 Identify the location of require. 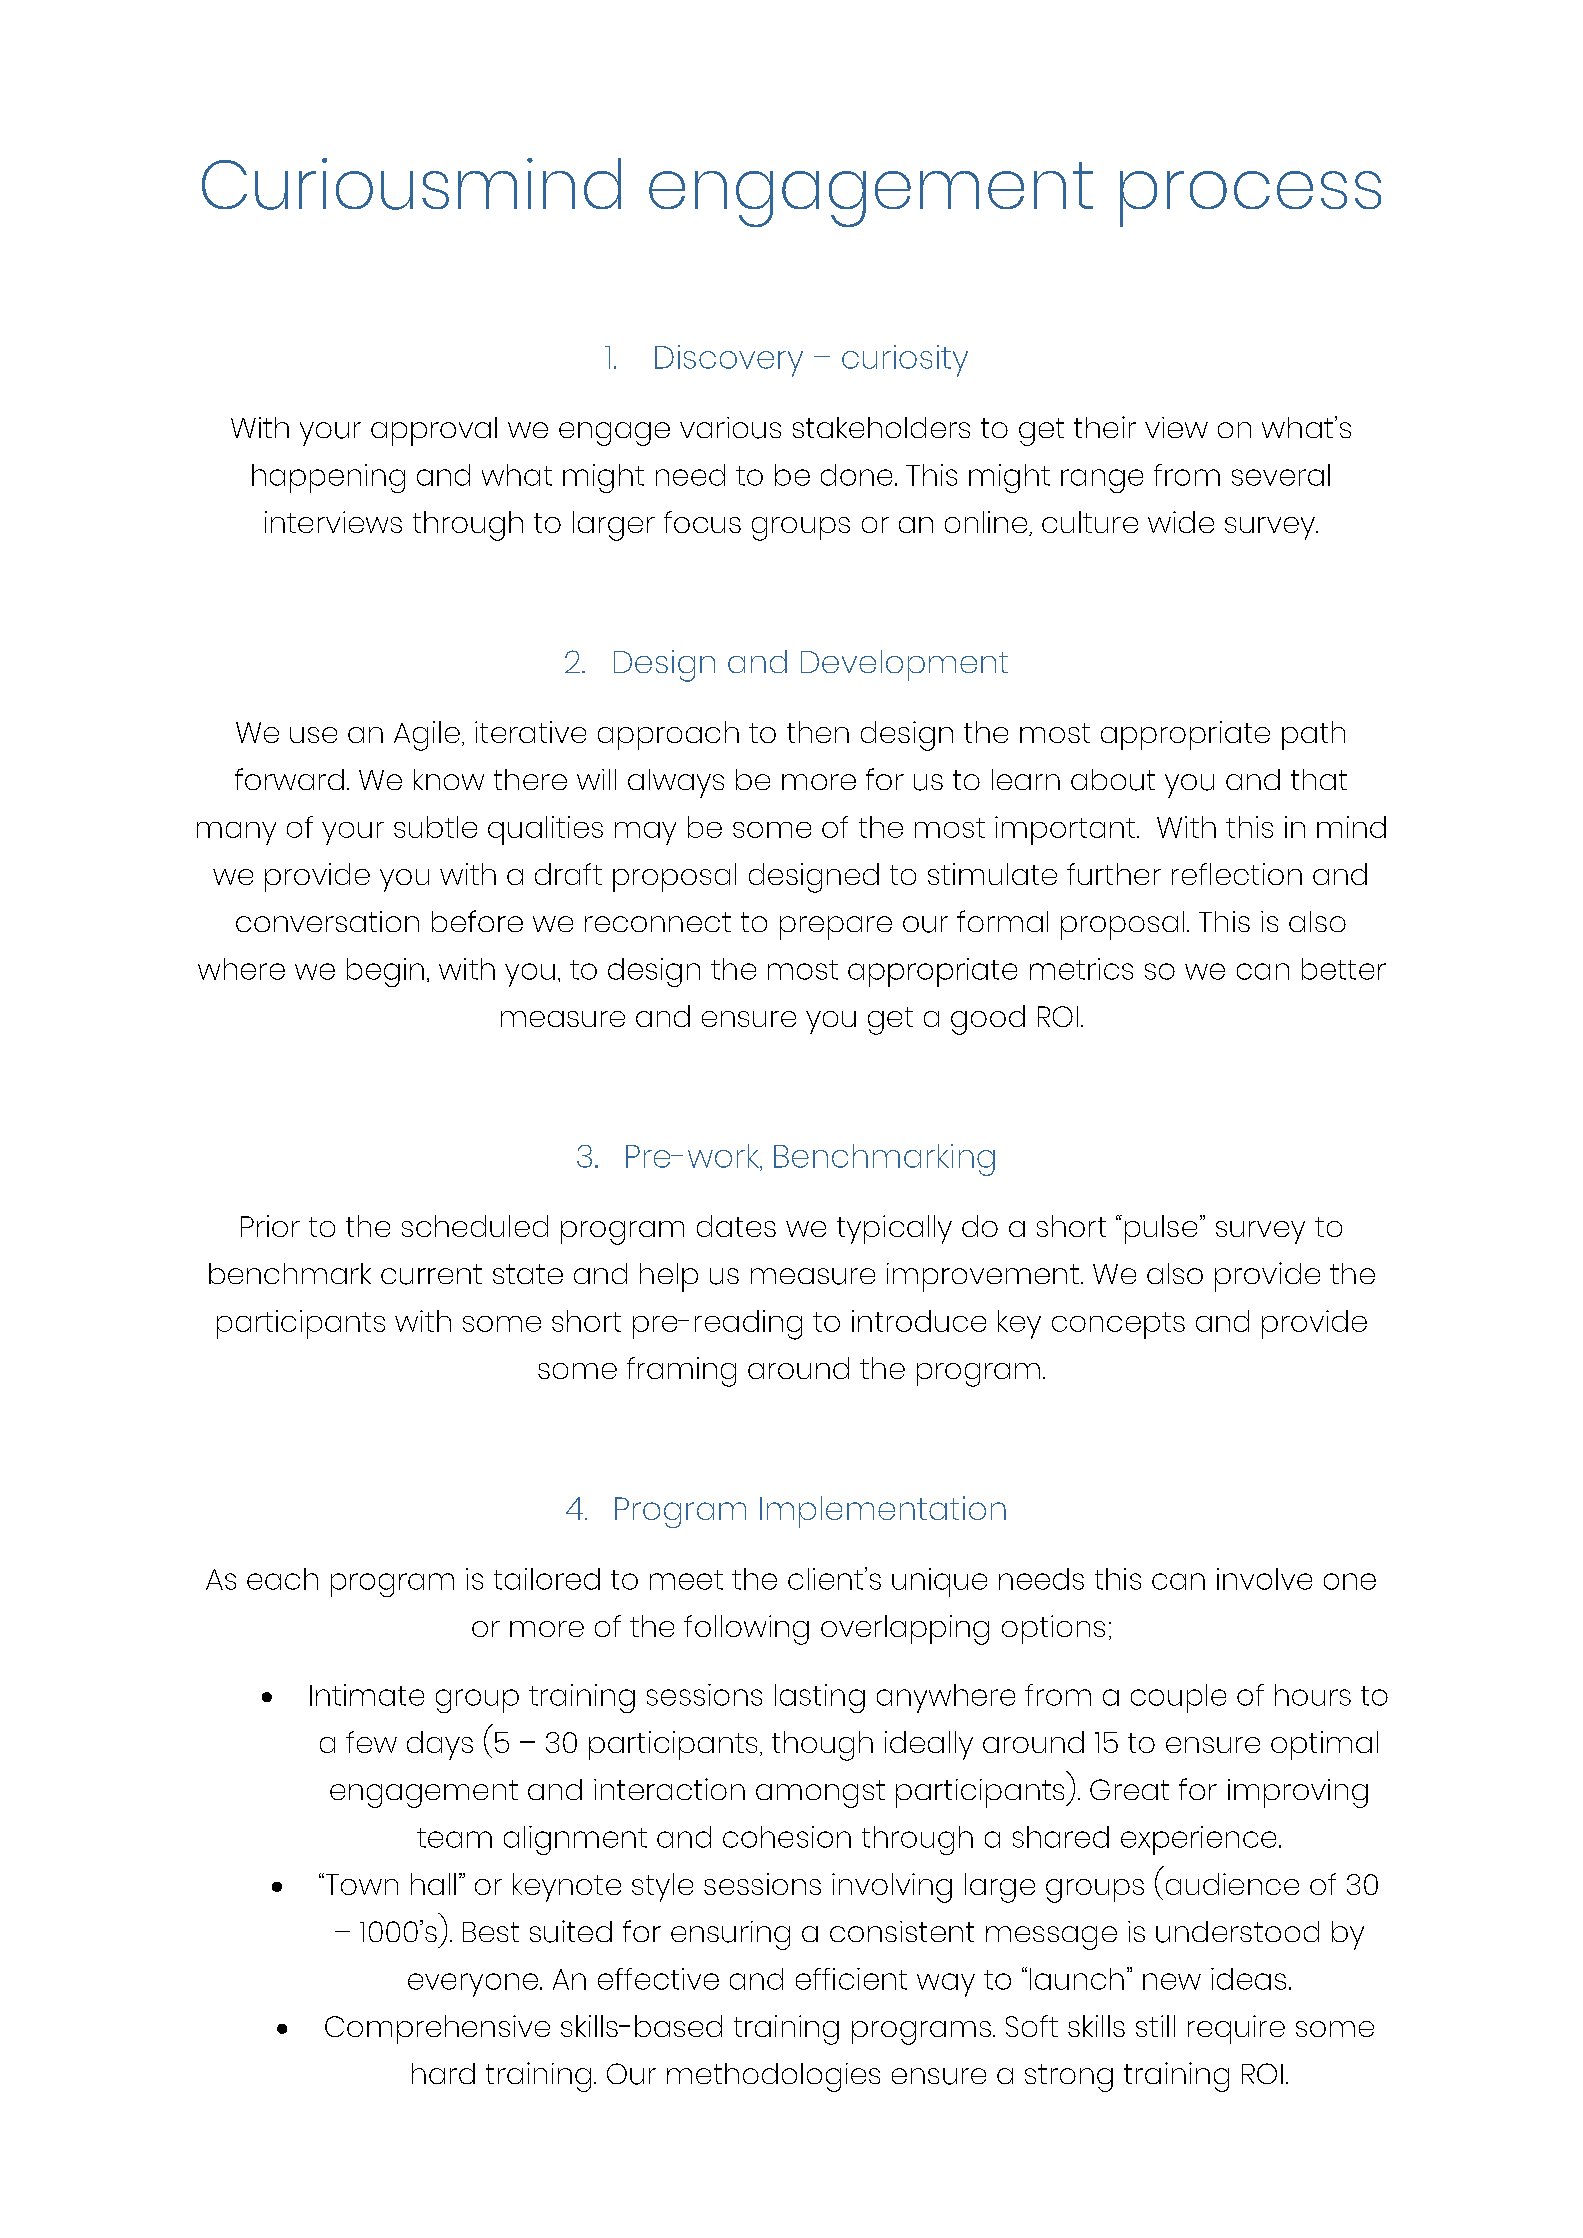
(1236, 2029).
